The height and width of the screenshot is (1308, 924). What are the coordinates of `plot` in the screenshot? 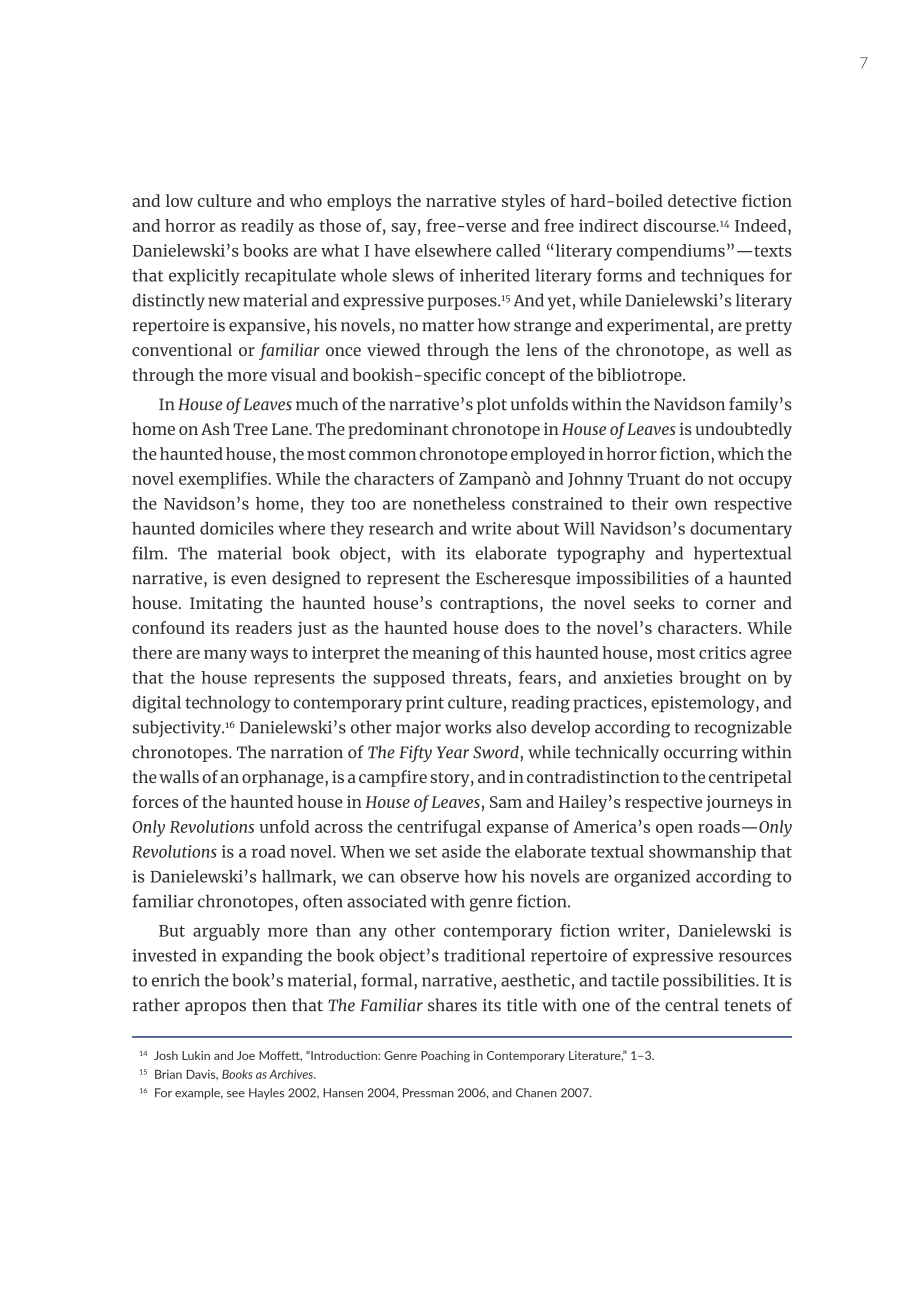 It's located at (492, 405).
